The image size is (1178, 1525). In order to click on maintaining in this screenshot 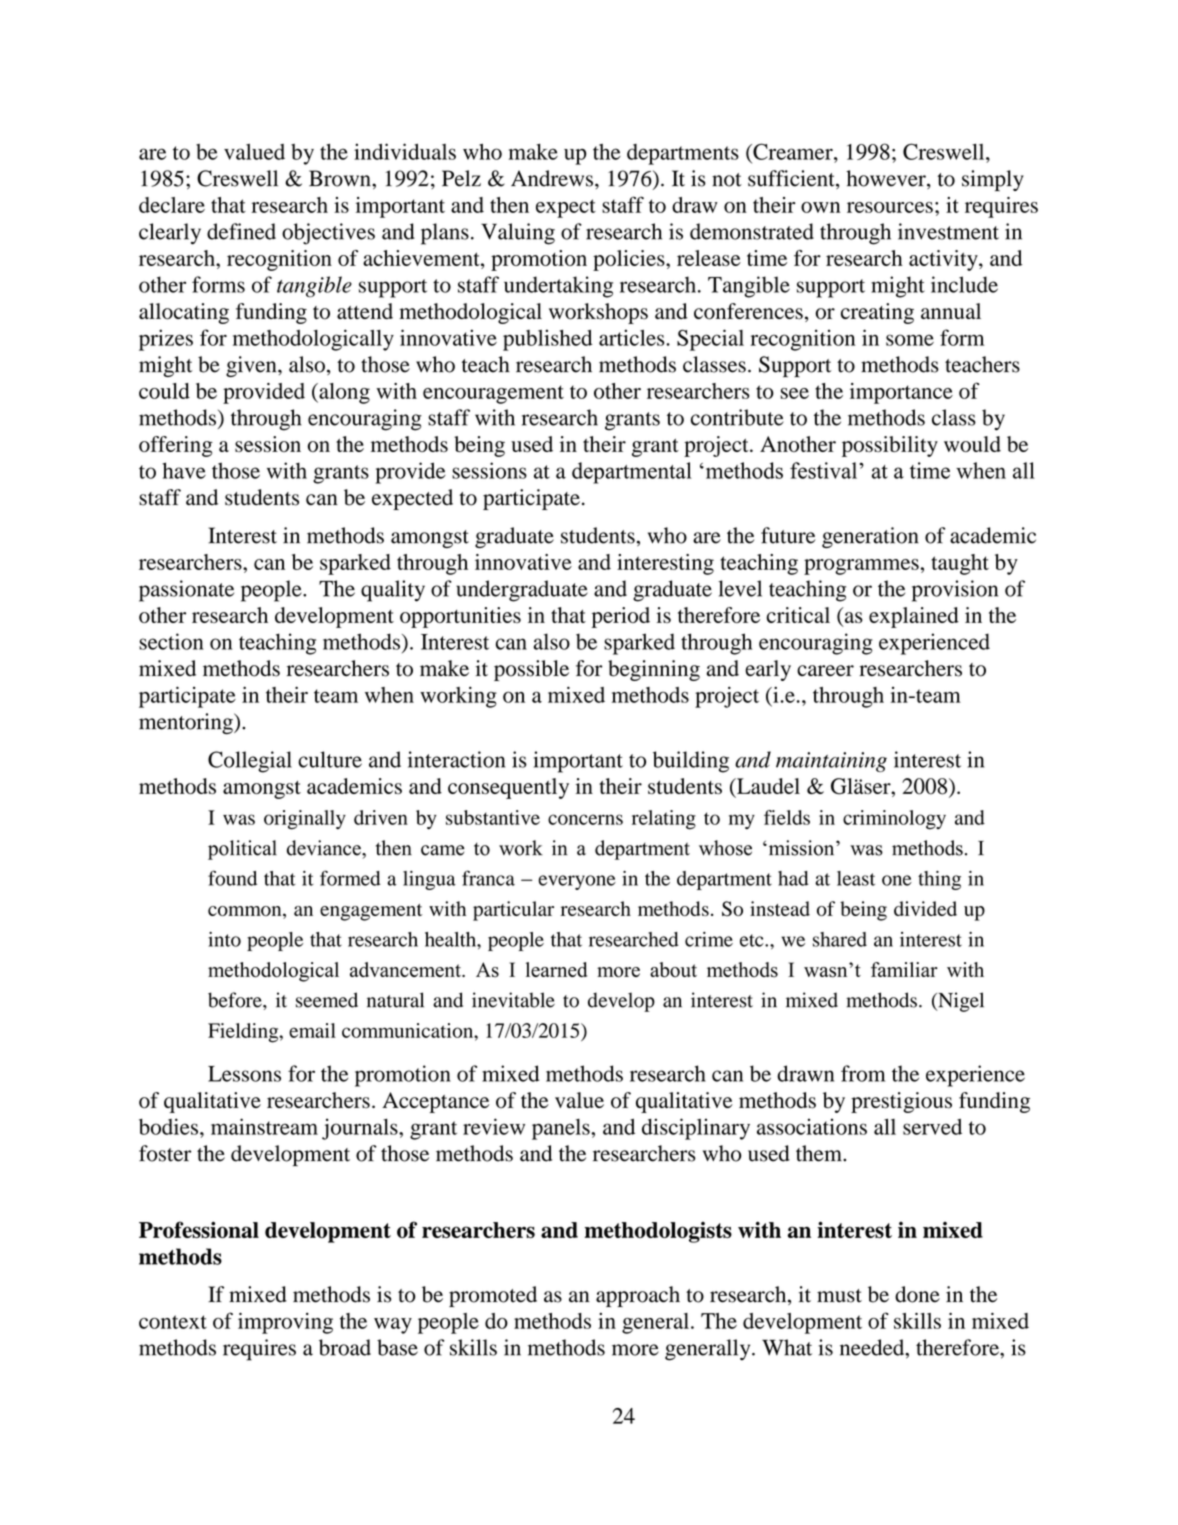, I will do `click(831, 762)`.
